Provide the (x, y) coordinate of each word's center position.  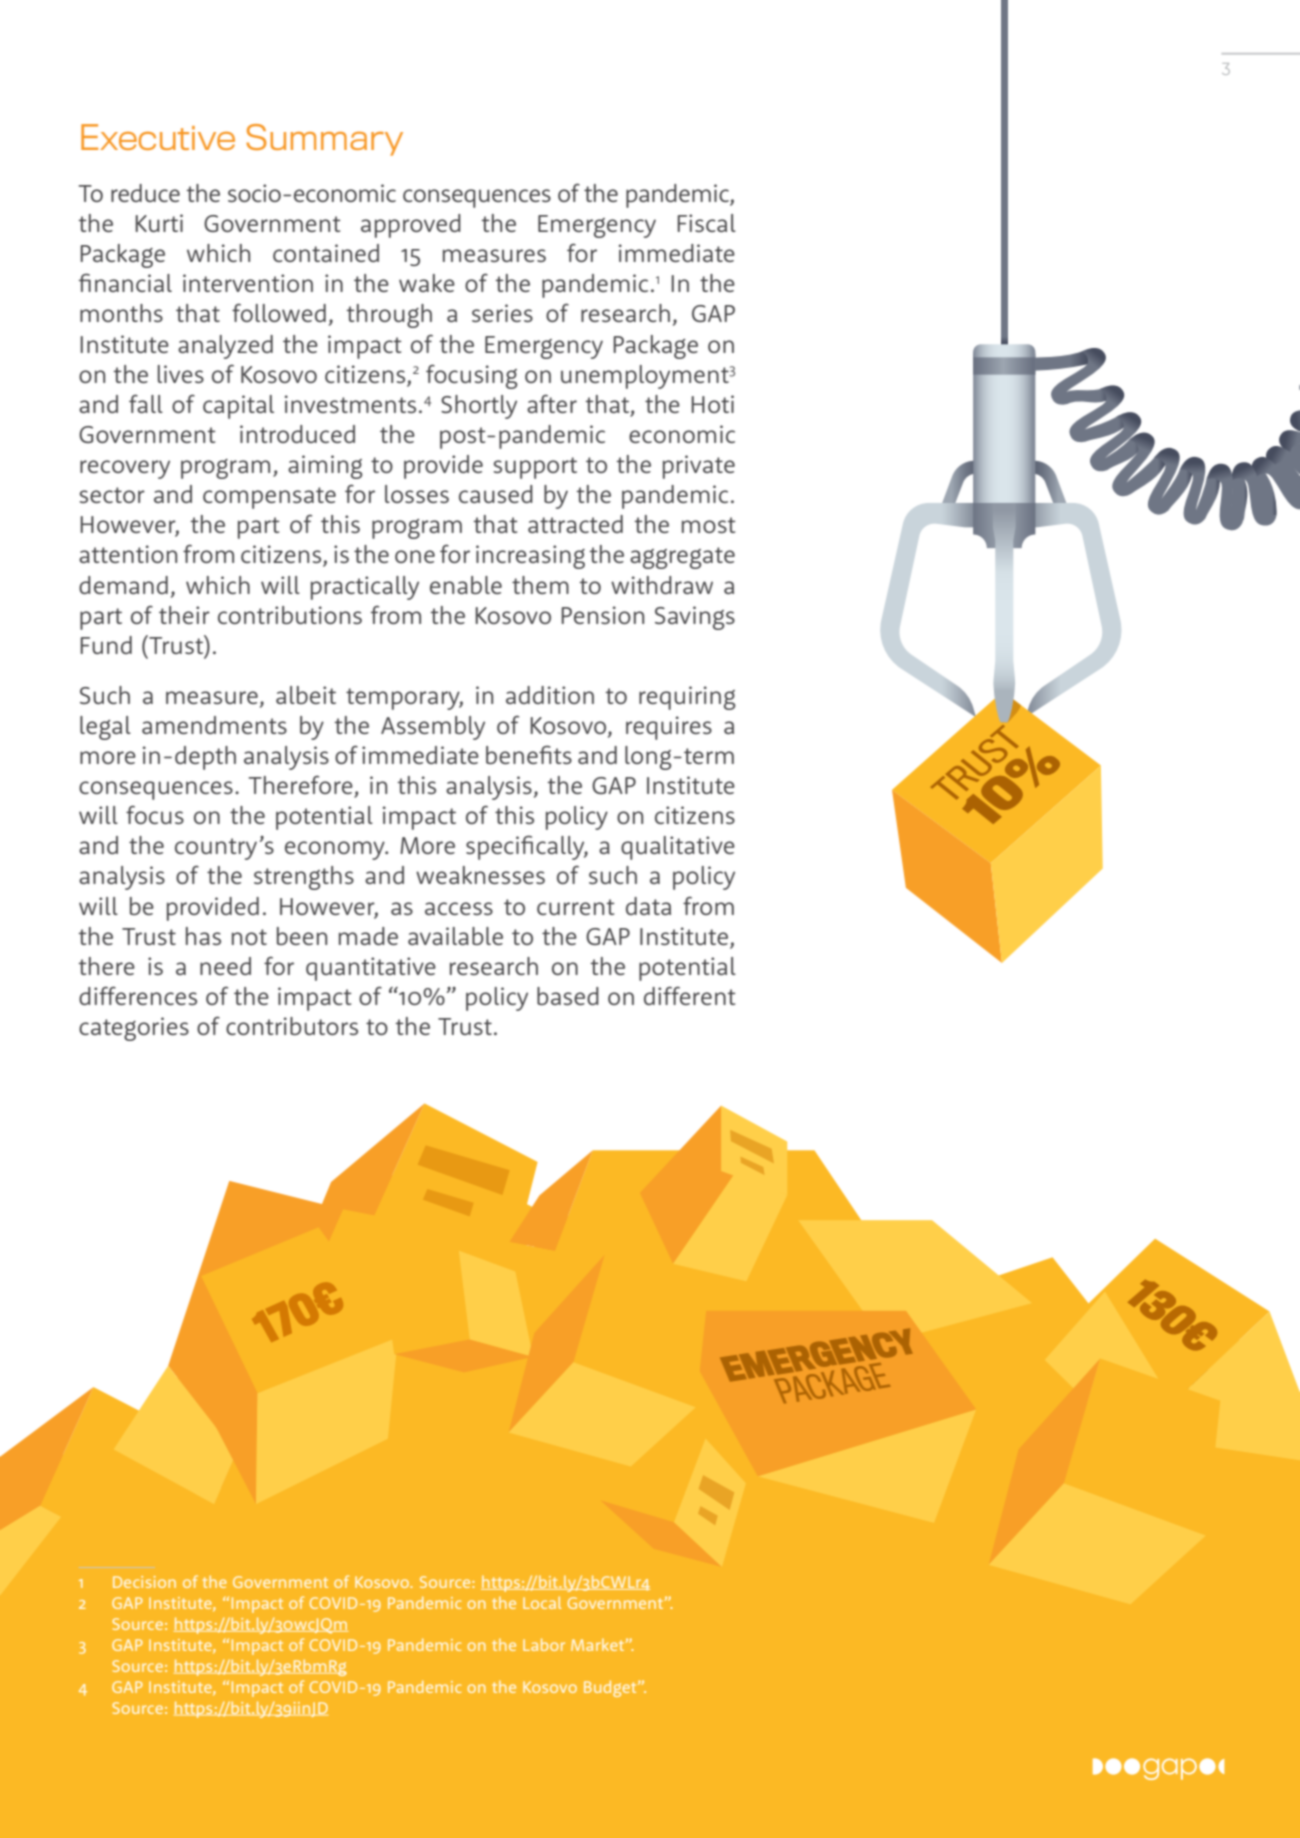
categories (134, 1029)
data (648, 906)
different (690, 995)
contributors (292, 1026)
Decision (144, 1582)
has (203, 936)
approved (411, 226)
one (415, 556)
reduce (145, 193)
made (368, 936)
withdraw (662, 585)
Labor (544, 1644)
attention (128, 554)
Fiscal (706, 223)
